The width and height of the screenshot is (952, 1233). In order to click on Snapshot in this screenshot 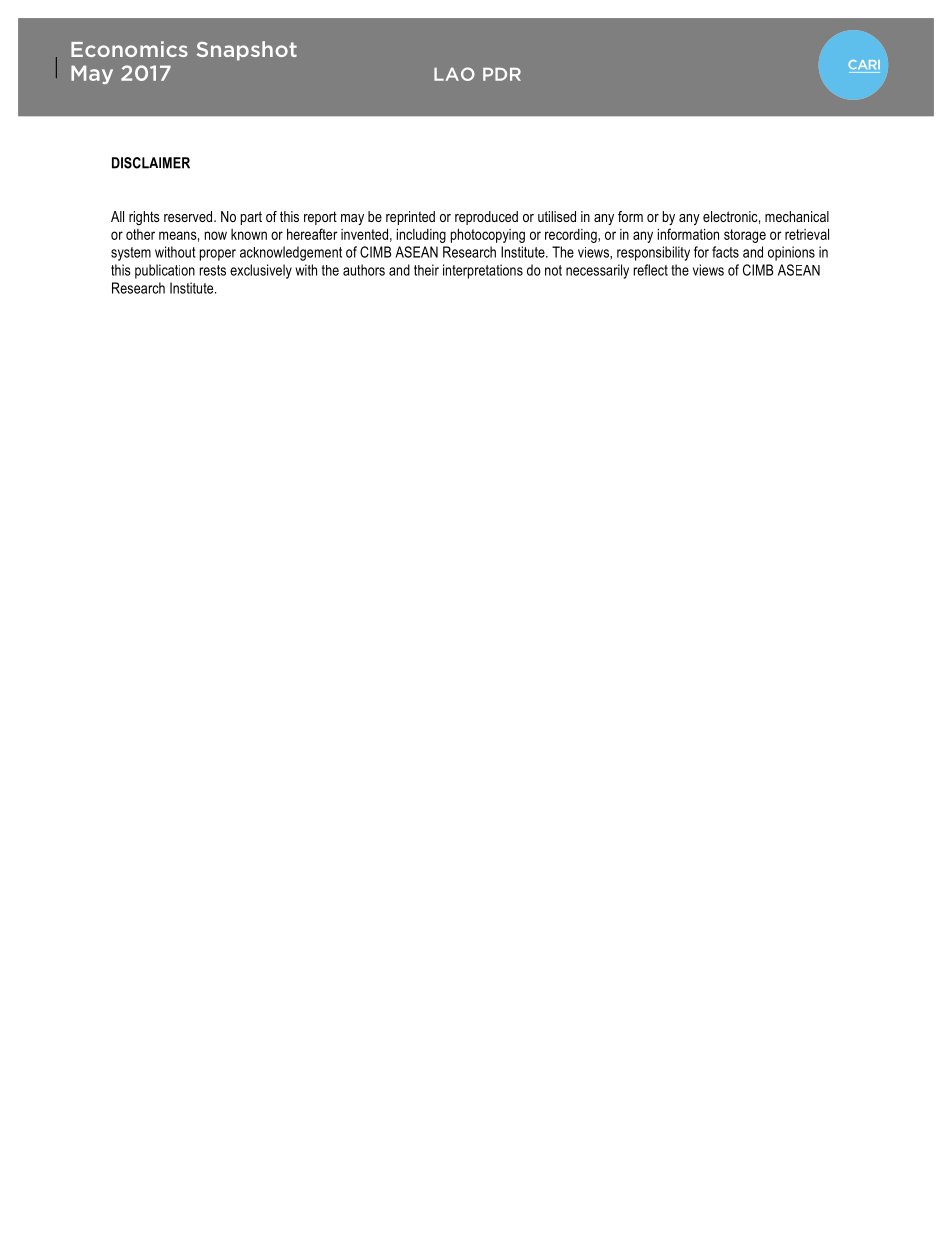, I will do `click(247, 51)`.
